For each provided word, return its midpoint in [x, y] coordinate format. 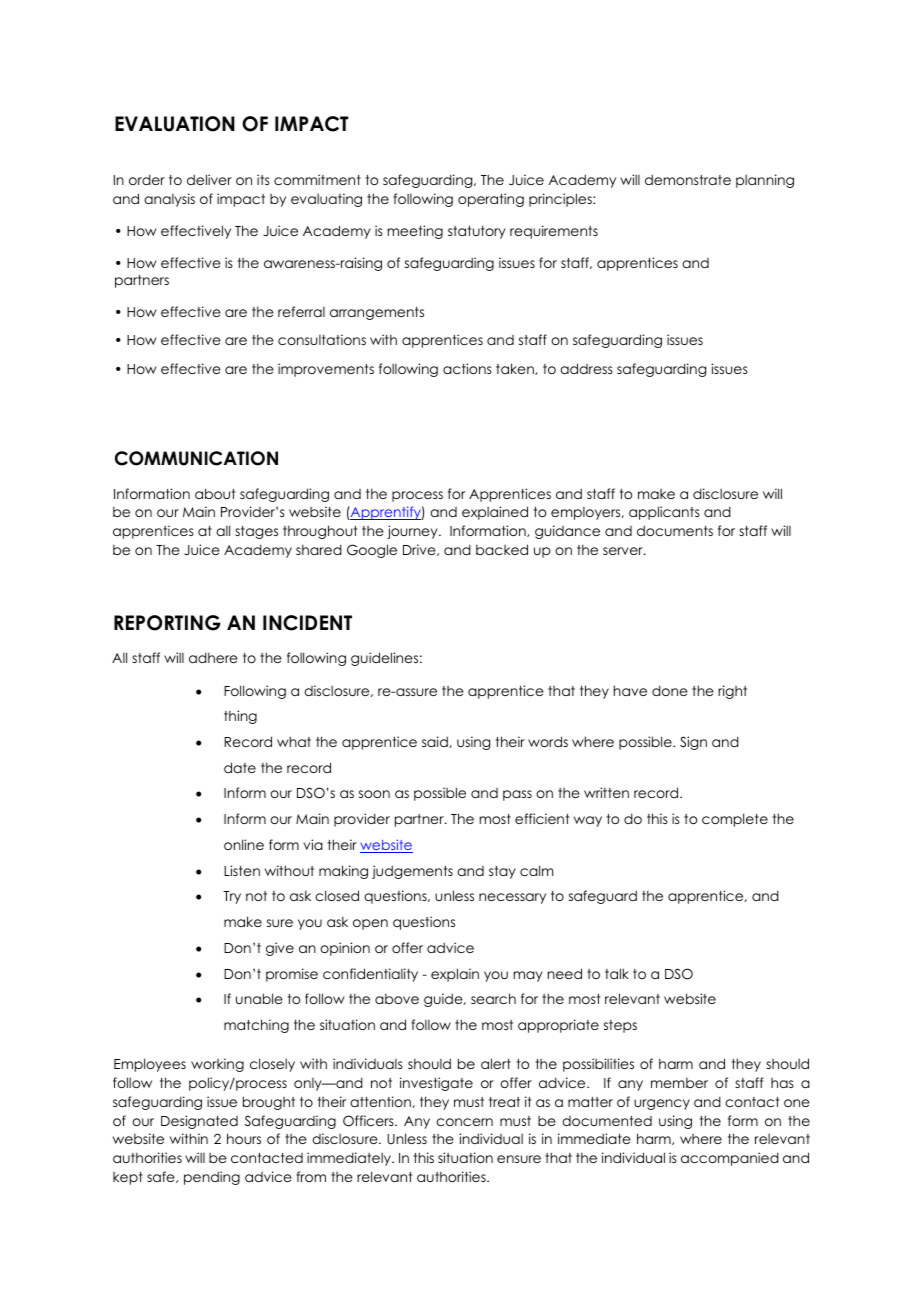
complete [735, 820]
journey [413, 532]
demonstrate [688, 179]
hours [244, 1138]
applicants [664, 513]
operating [491, 200]
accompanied [730, 1159]
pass [517, 795]
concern [464, 1122]
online [244, 844]
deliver [209, 179]
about [215, 493]
